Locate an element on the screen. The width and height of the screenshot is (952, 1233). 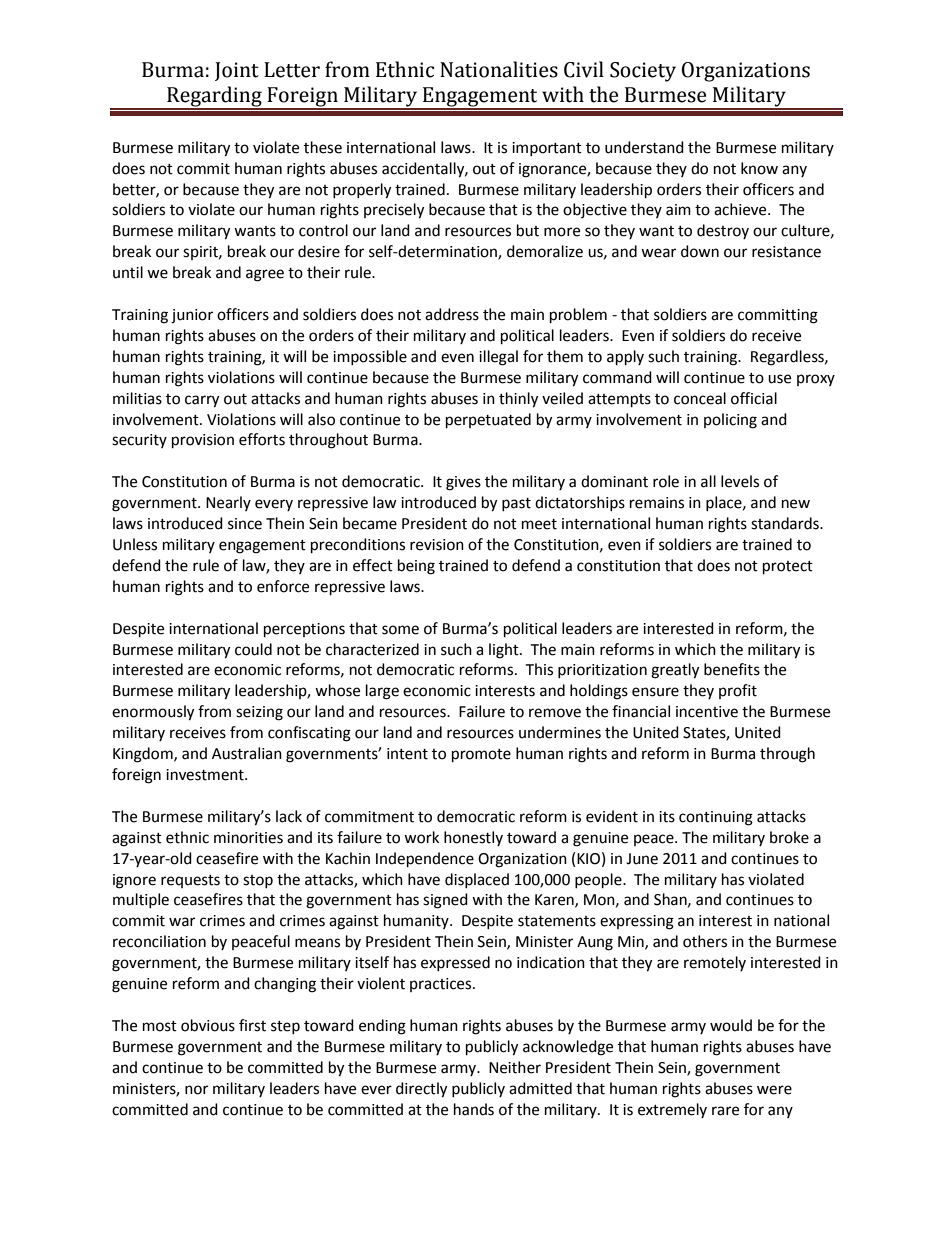
obvious is located at coordinates (208, 1025).
